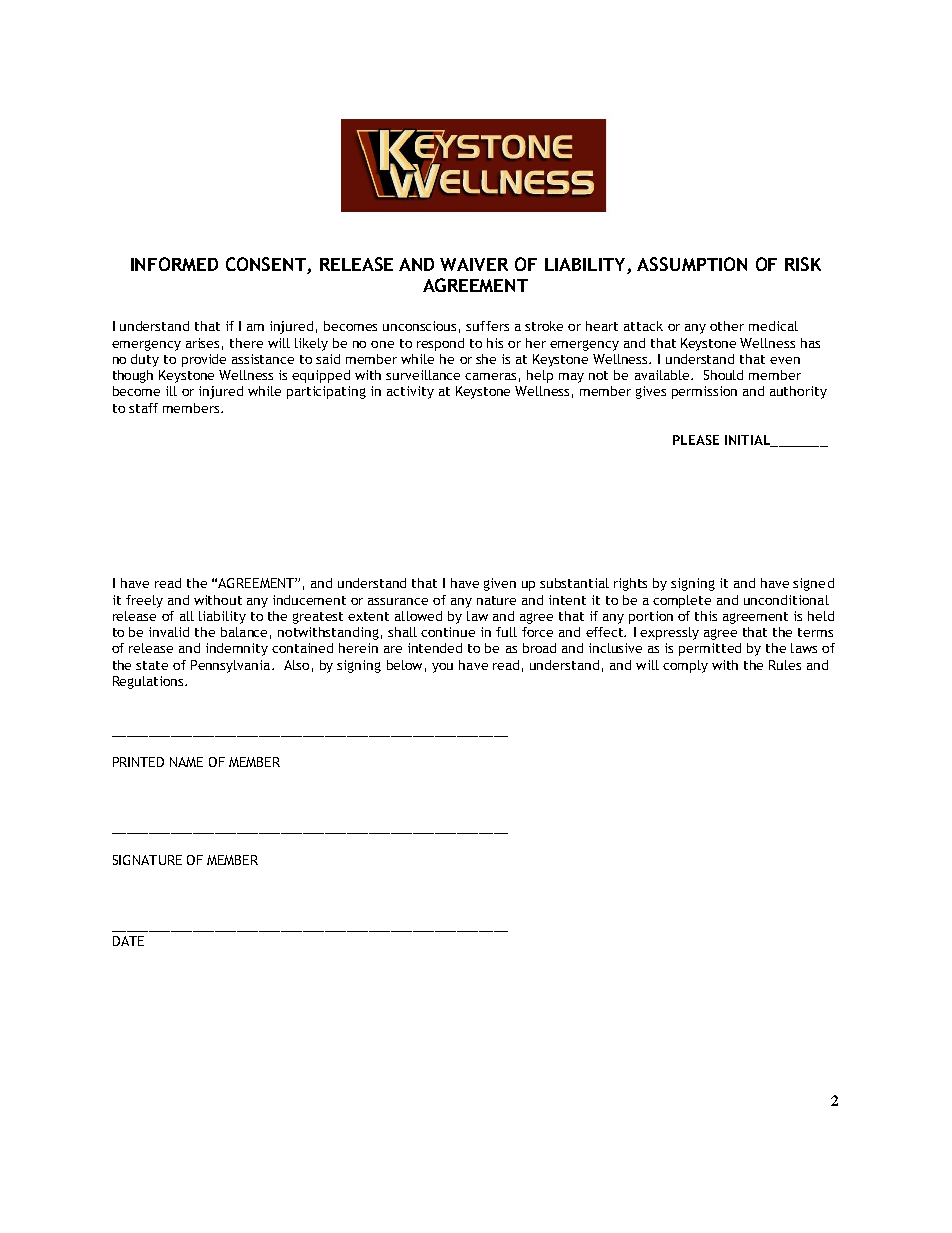 Image resolution: width=952 pixels, height=1233 pixels. I want to click on given, so click(500, 584).
